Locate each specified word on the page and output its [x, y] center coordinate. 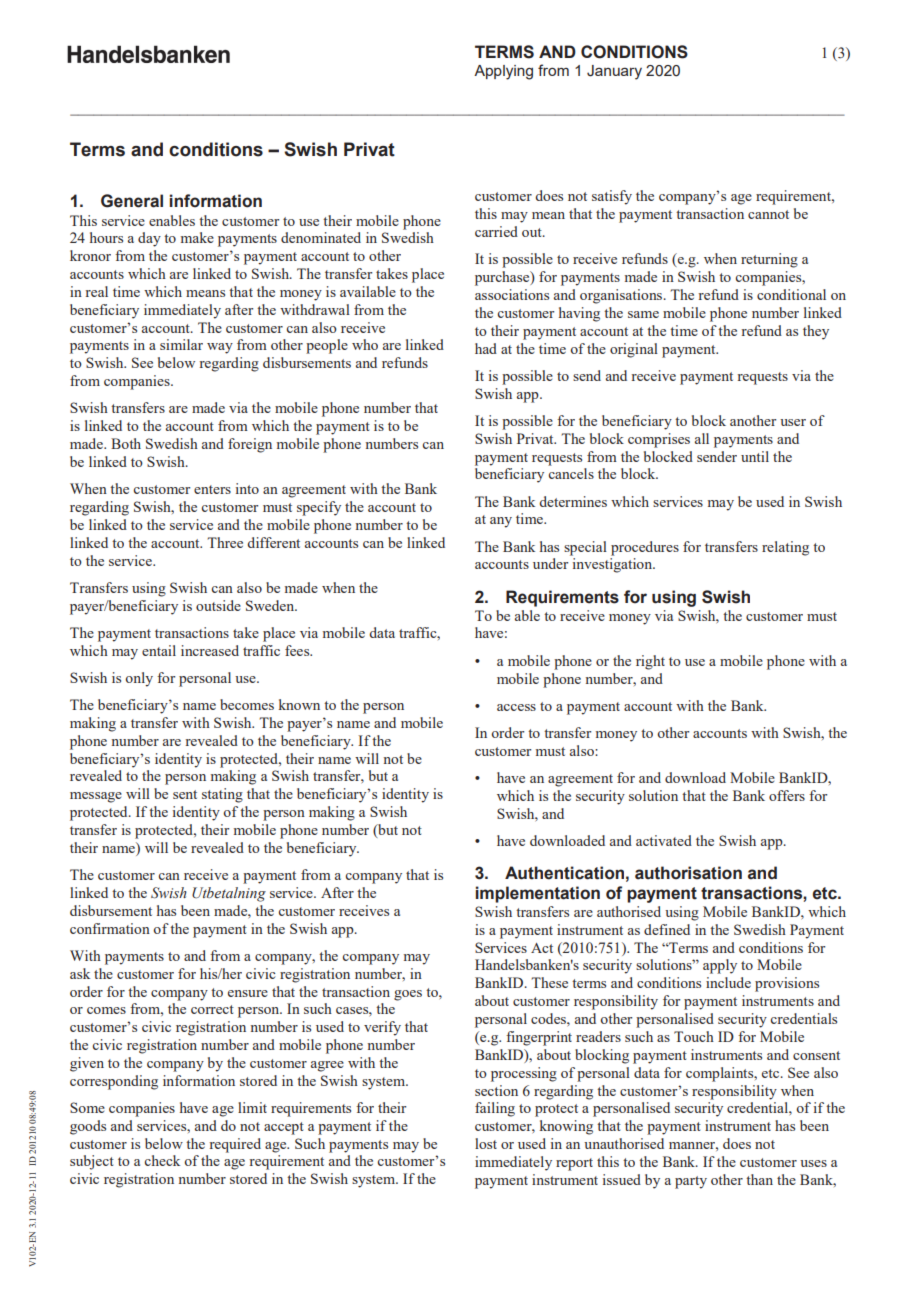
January [614, 72]
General [132, 201]
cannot [768, 214]
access [516, 707]
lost [486, 1143]
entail [159, 650]
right [650, 662]
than [759, 1179]
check [162, 1160]
